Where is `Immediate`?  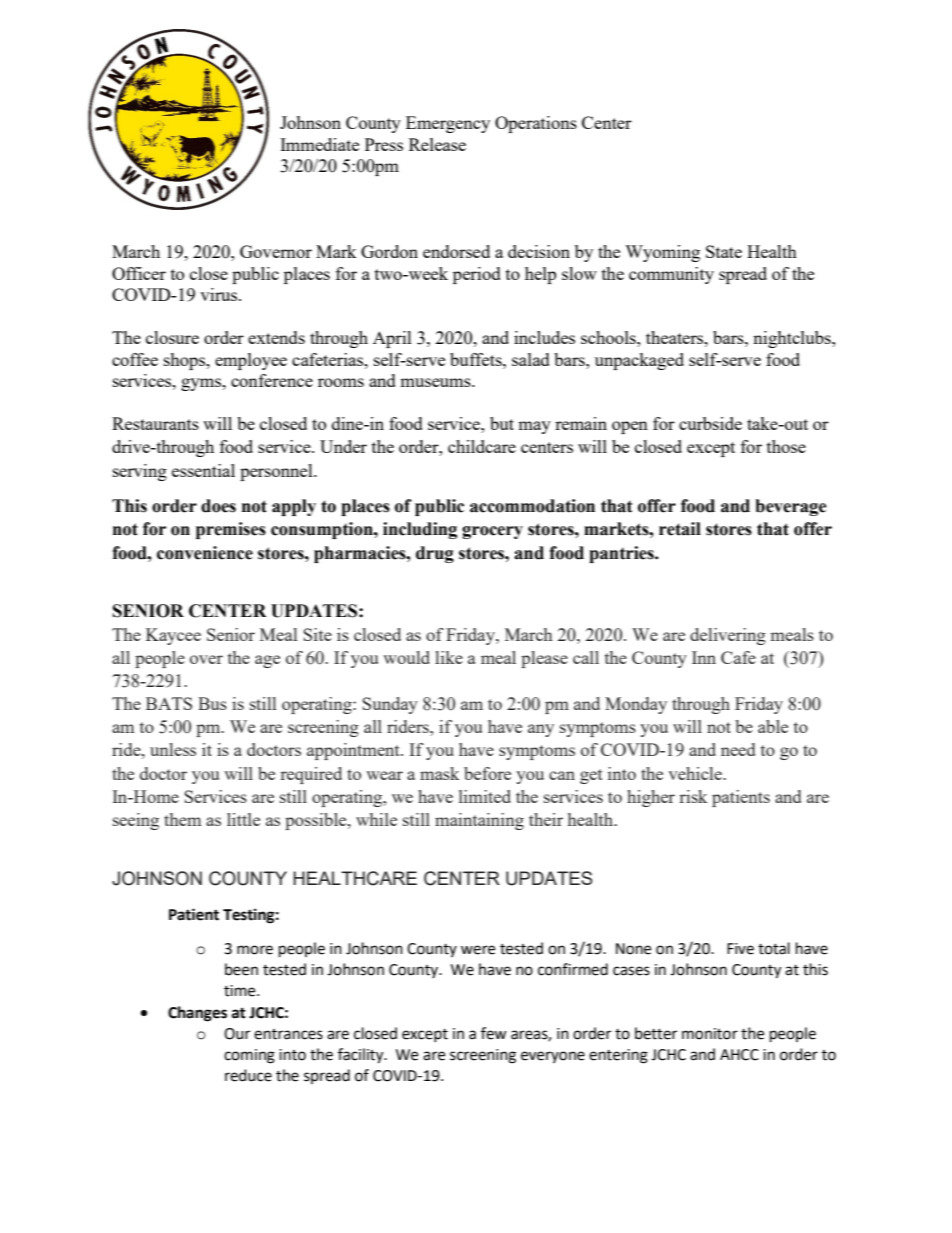 Immediate is located at coordinates (319, 144).
